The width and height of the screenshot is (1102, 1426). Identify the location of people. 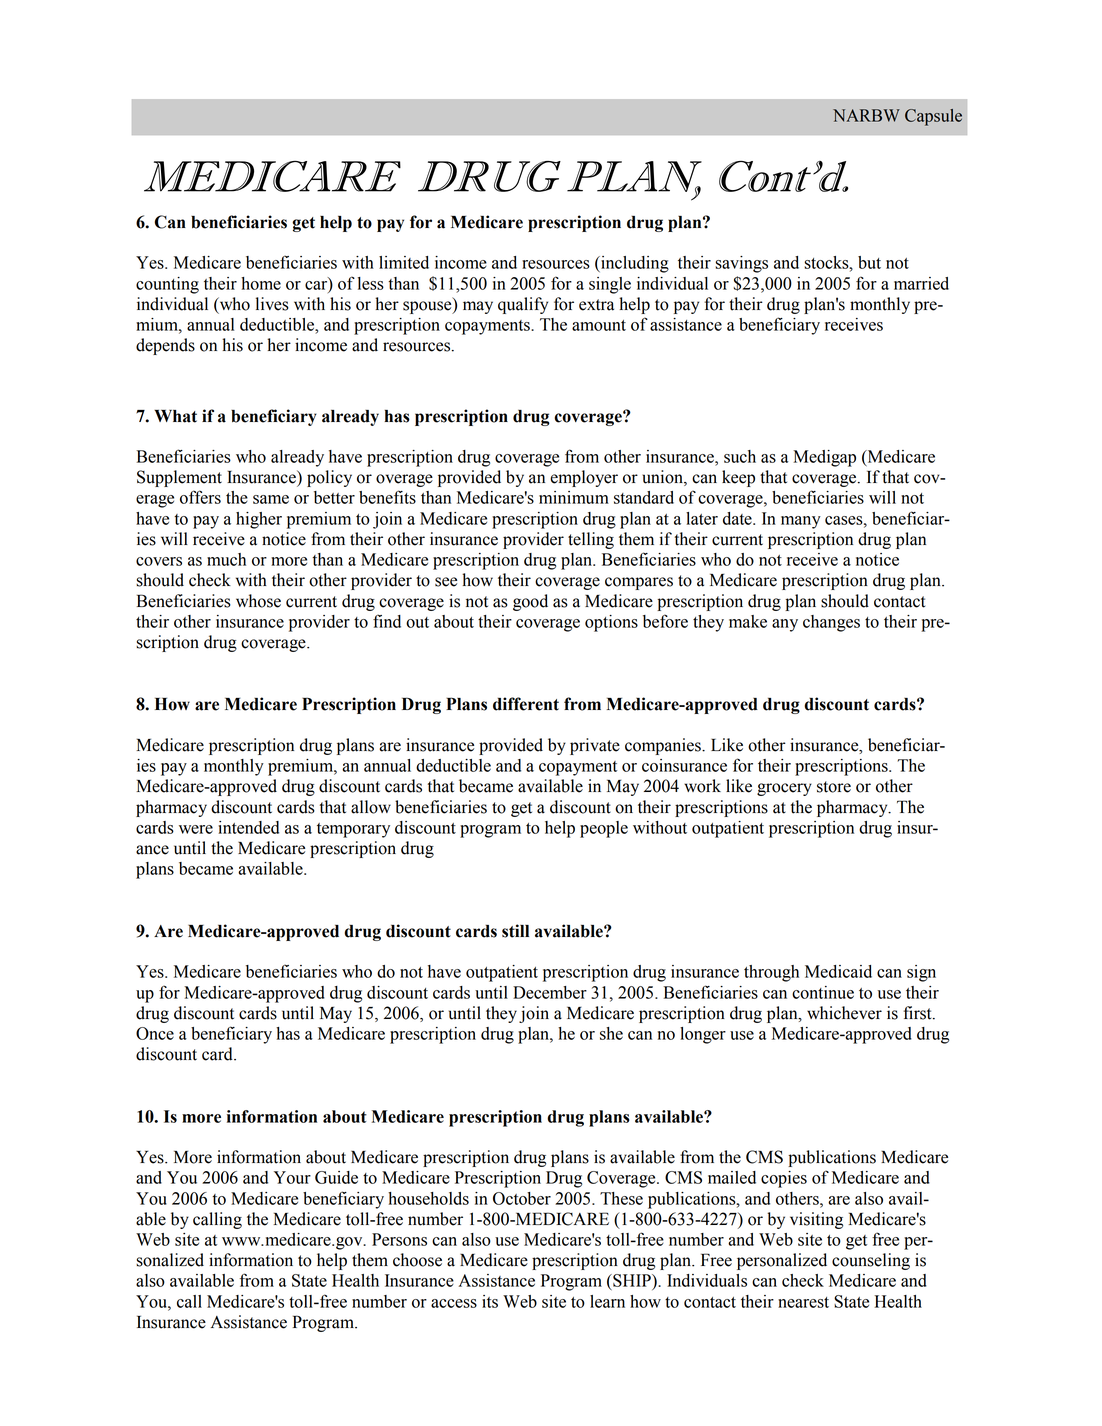
(604, 829).
